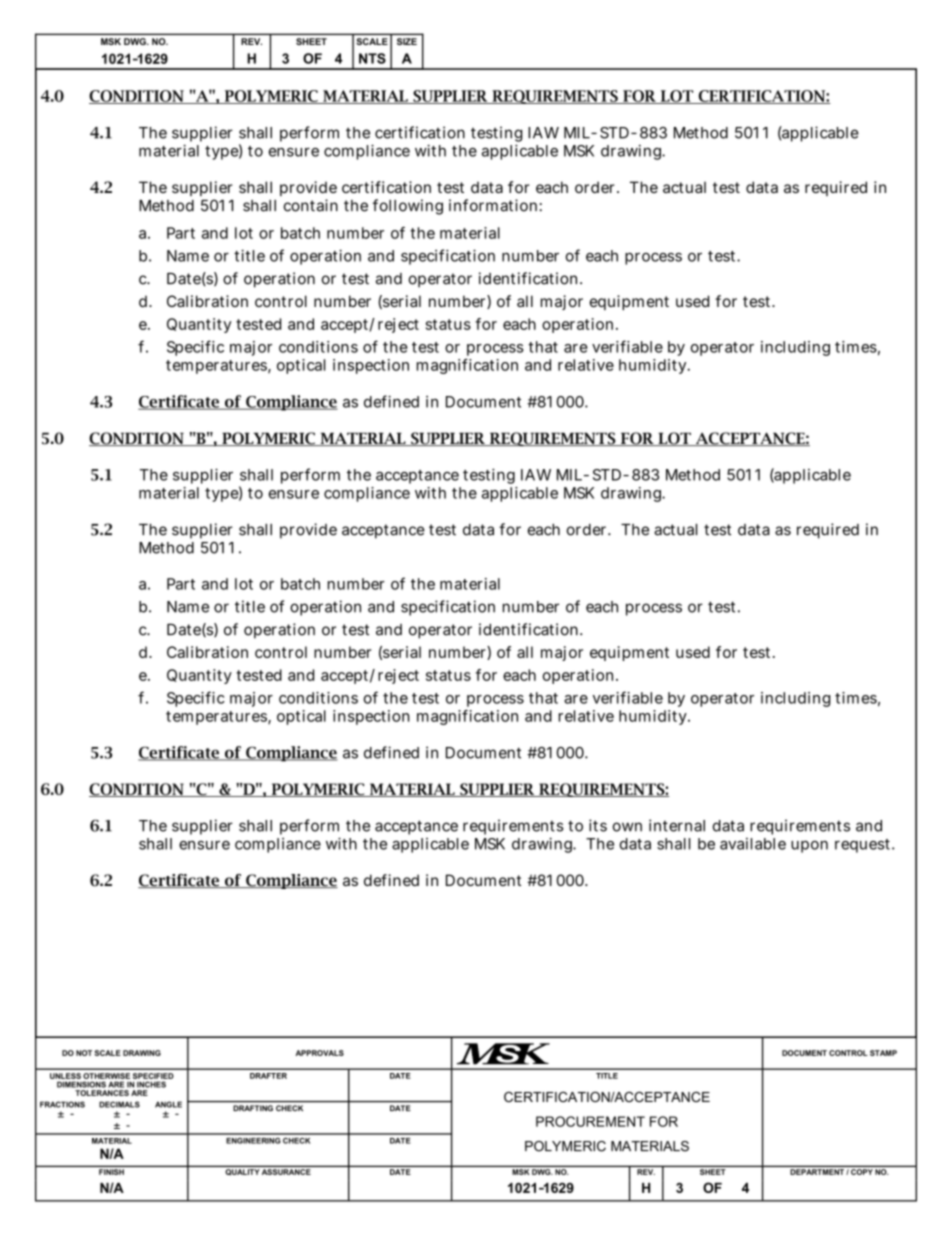 The height and width of the page is (1233, 952). What do you see at coordinates (119, 1104) in the page?
I see `DECIMALS` at bounding box center [119, 1104].
